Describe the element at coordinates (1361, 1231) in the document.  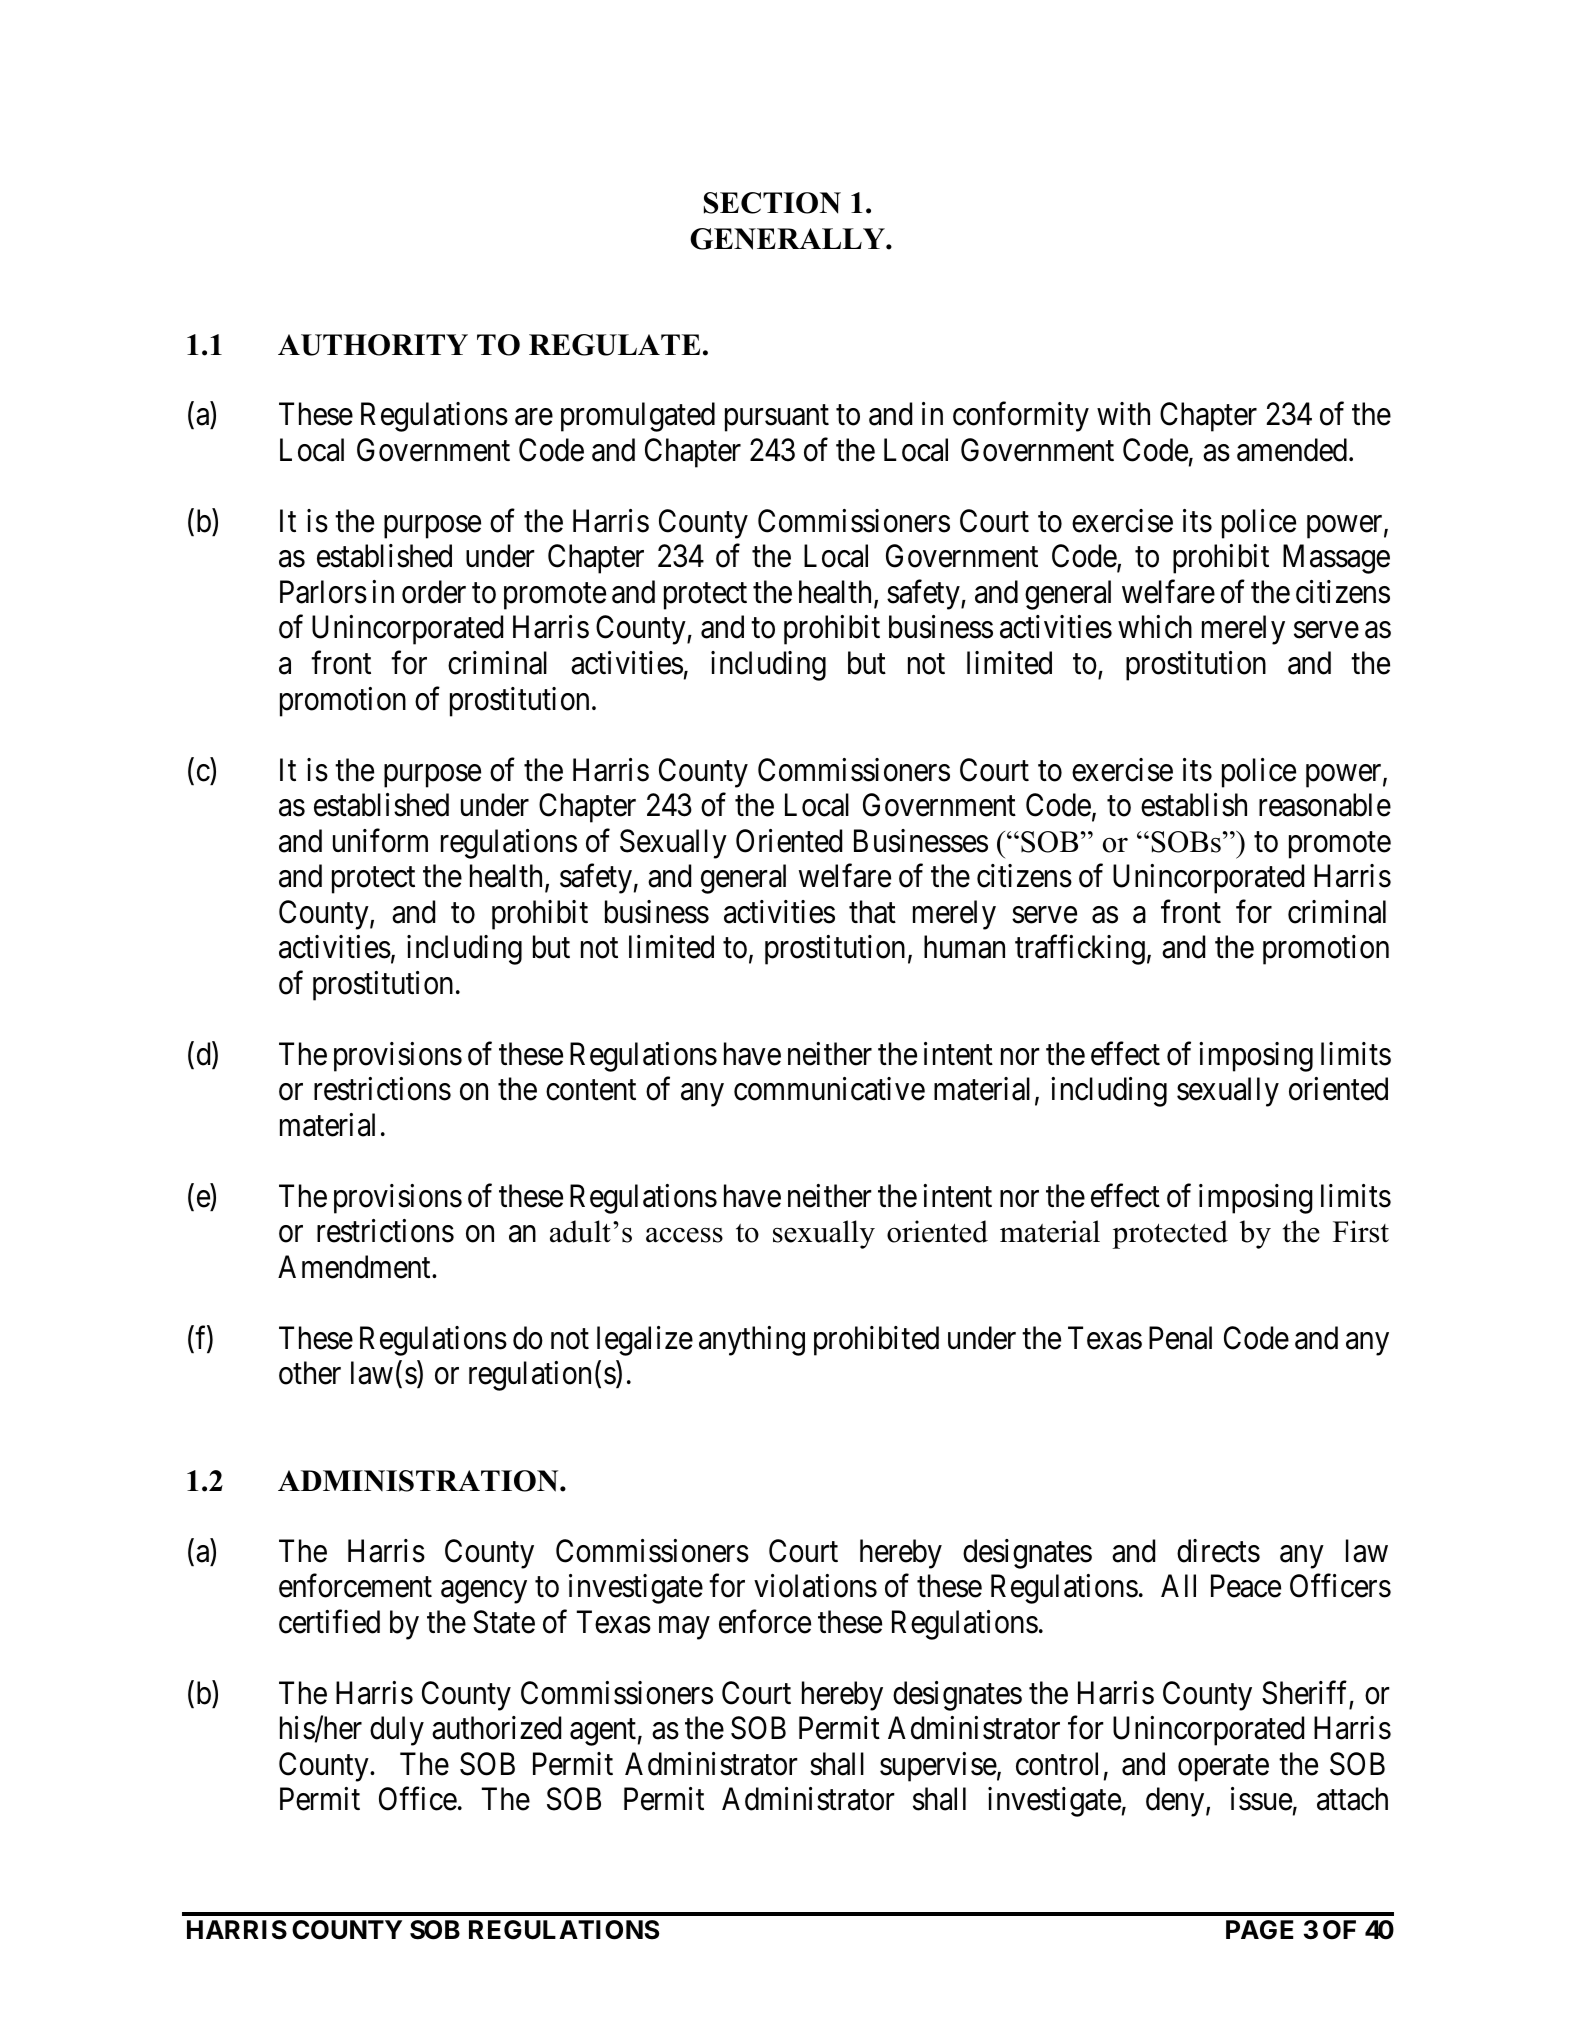
I see `First` at that location.
